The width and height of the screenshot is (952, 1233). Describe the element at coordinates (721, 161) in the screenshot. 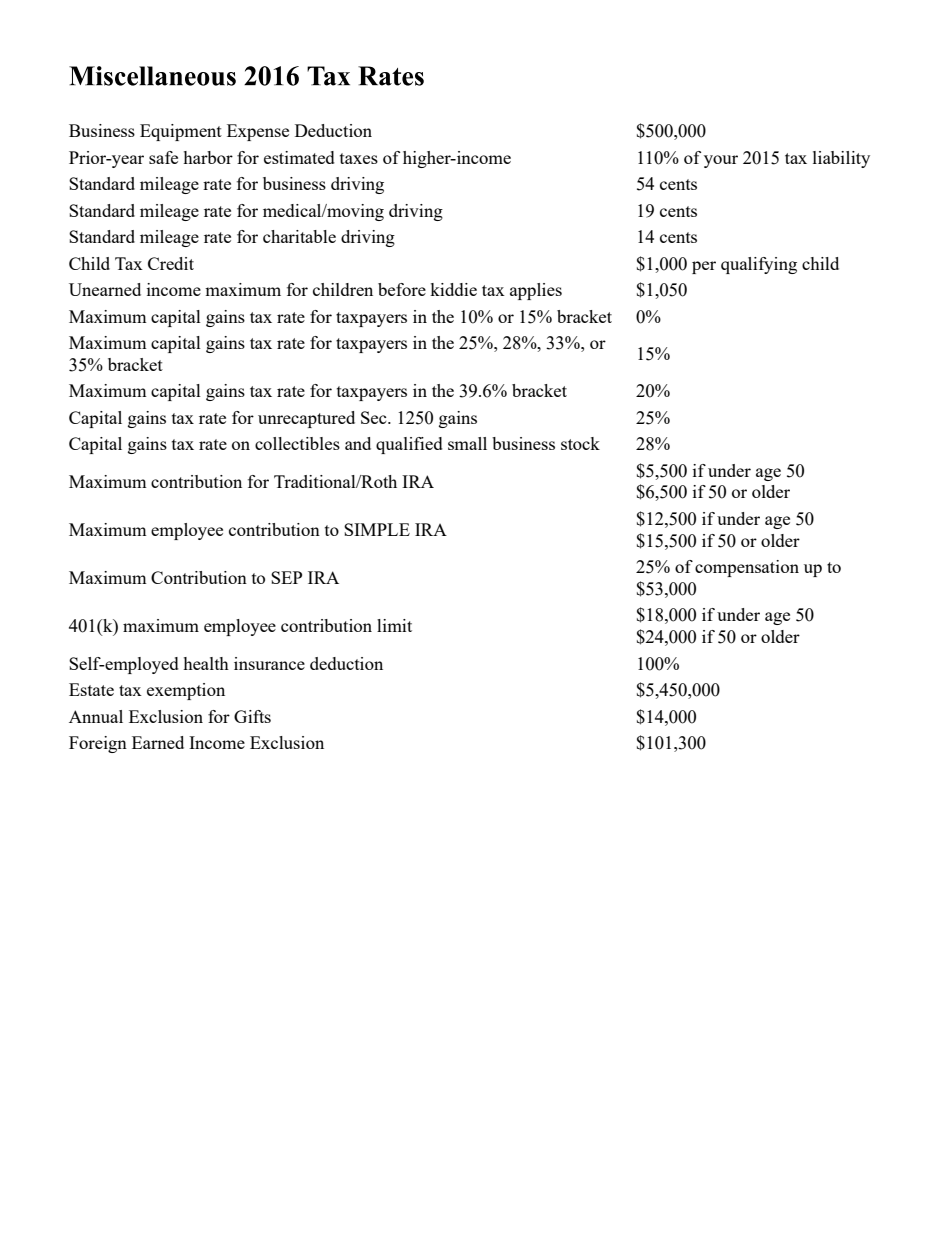

I see `your` at that location.
